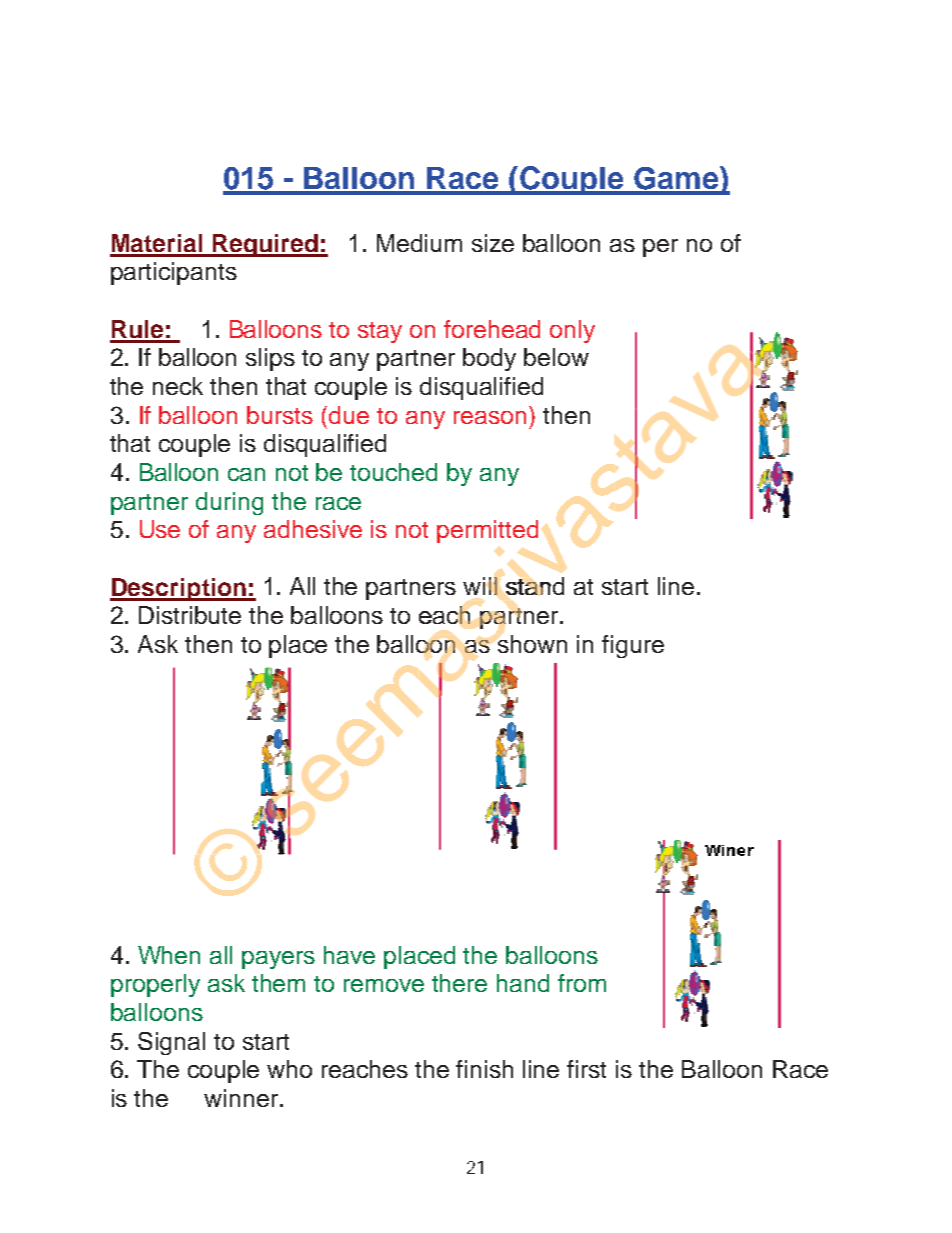  What do you see at coordinates (393, 472) in the page?
I see `touched` at bounding box center [393, 472].
